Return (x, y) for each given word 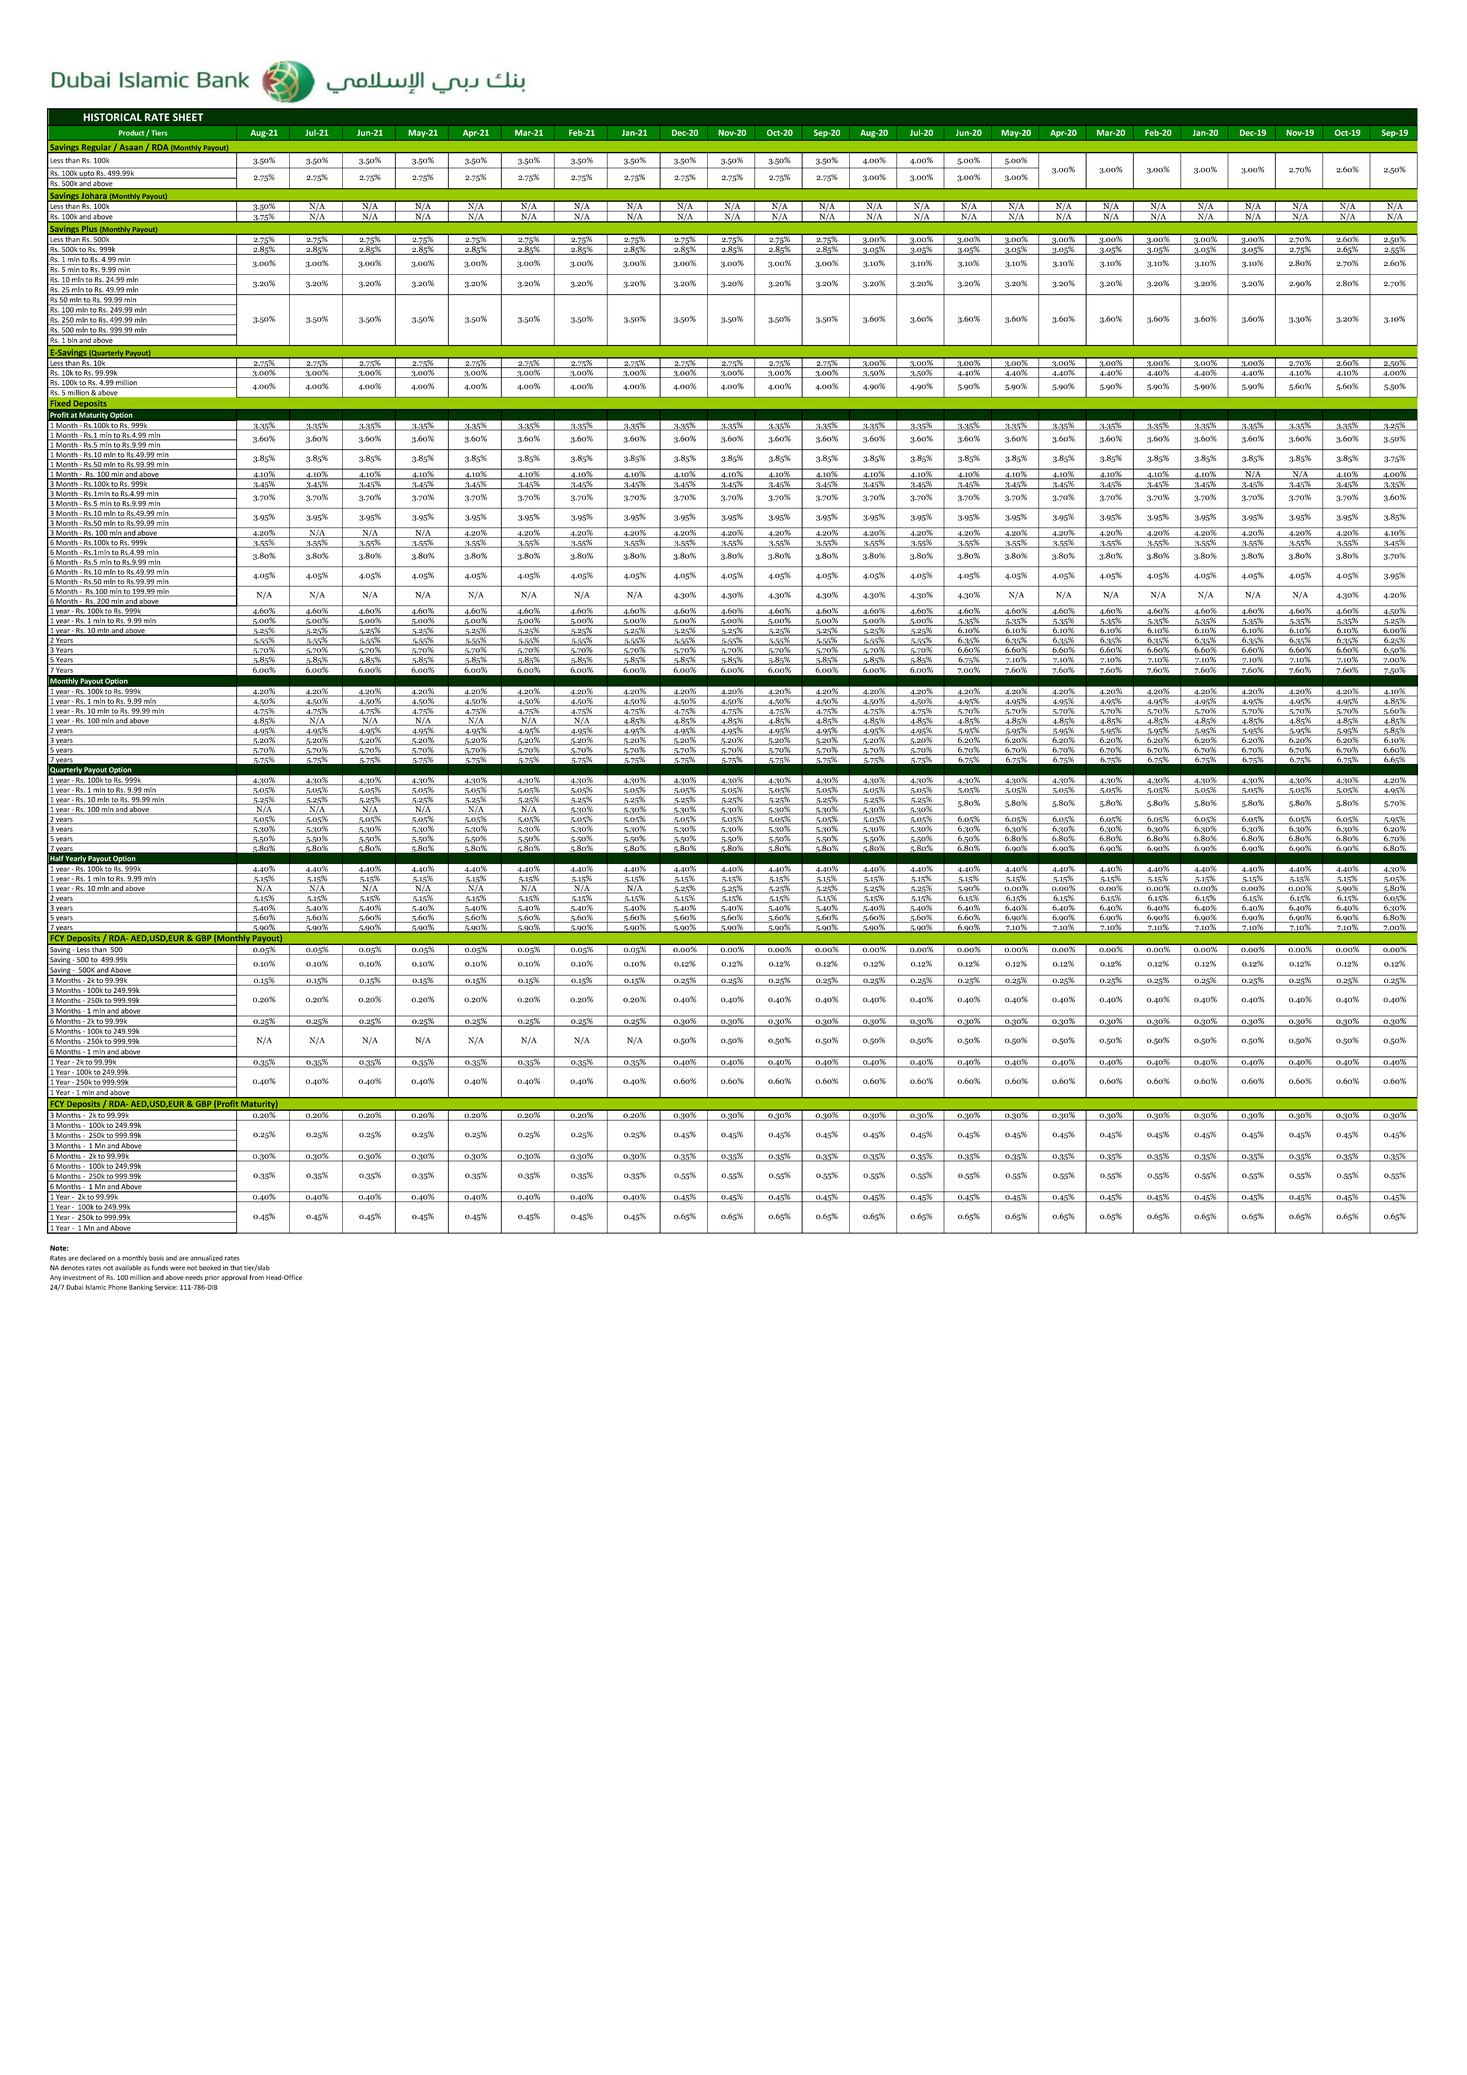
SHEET (188, 117)
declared (93, 1258)
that (236, 1268)
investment (79, 1277)
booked (210, 1268)
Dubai (74, 1287)
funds (160, 1268)
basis (156, 1258)
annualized (206, 1258)
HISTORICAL (112, 117)
